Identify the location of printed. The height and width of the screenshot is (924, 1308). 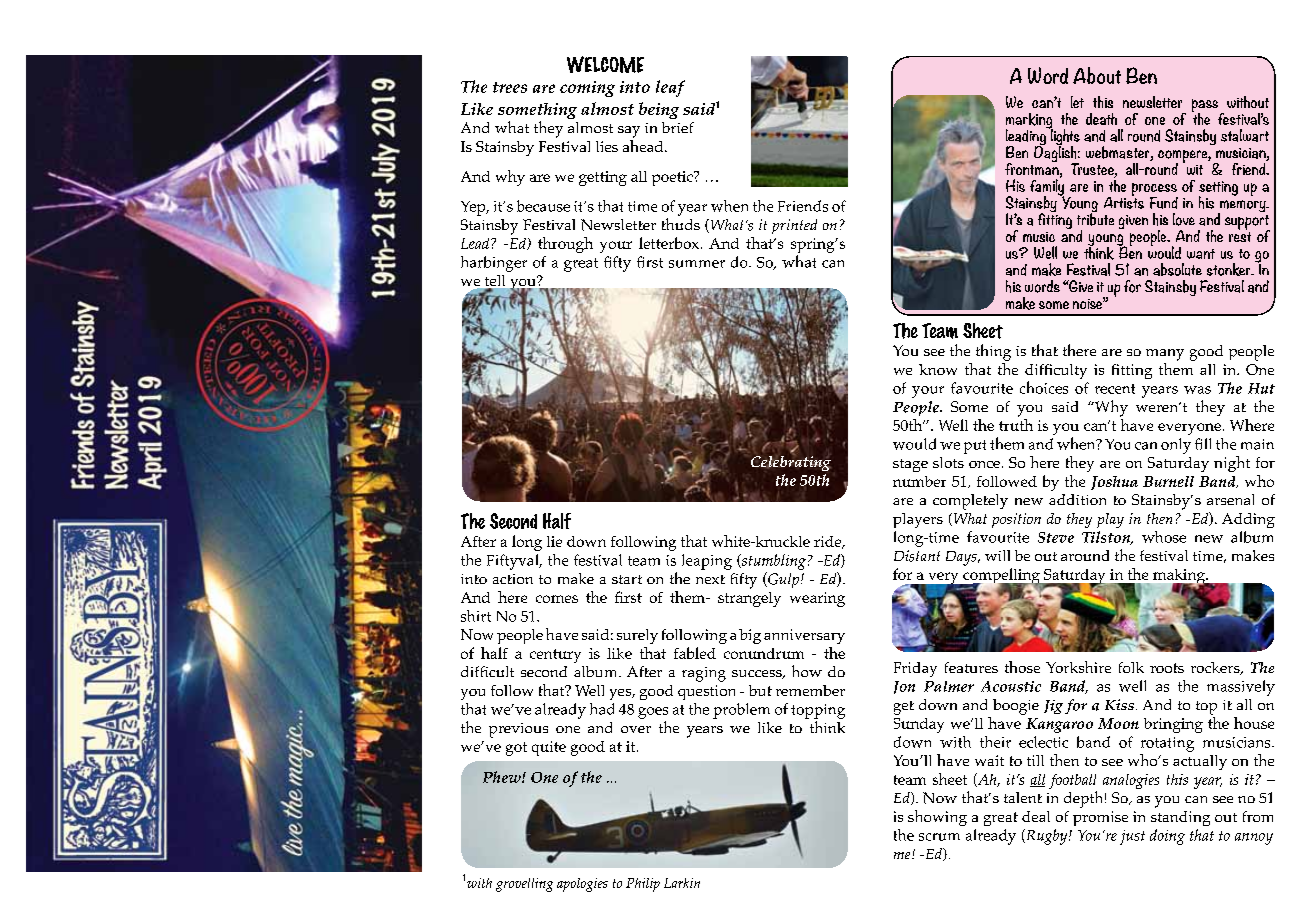
(794, 226).
